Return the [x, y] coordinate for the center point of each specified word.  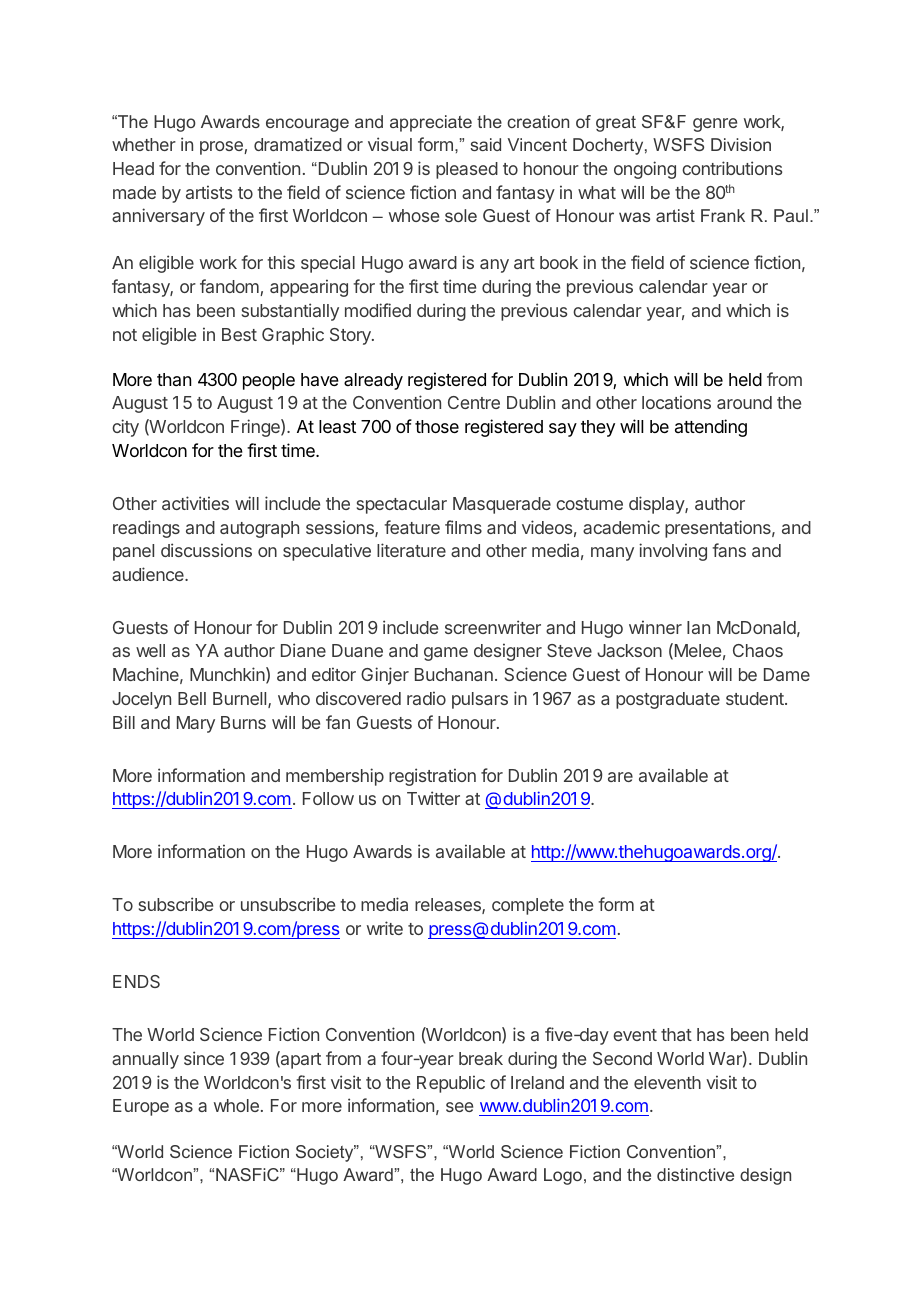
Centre [474, 402]
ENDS [136, 981]
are [620, 777]
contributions [732, 168]
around [744, 402]
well [150, 650]
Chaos [758, 650]
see [459, 1107]
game [446, 654]
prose [222, 148]
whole [236, 1105]
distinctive [695, 1174]
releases [449, 906]
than [174, 379]
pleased [467, 170]
